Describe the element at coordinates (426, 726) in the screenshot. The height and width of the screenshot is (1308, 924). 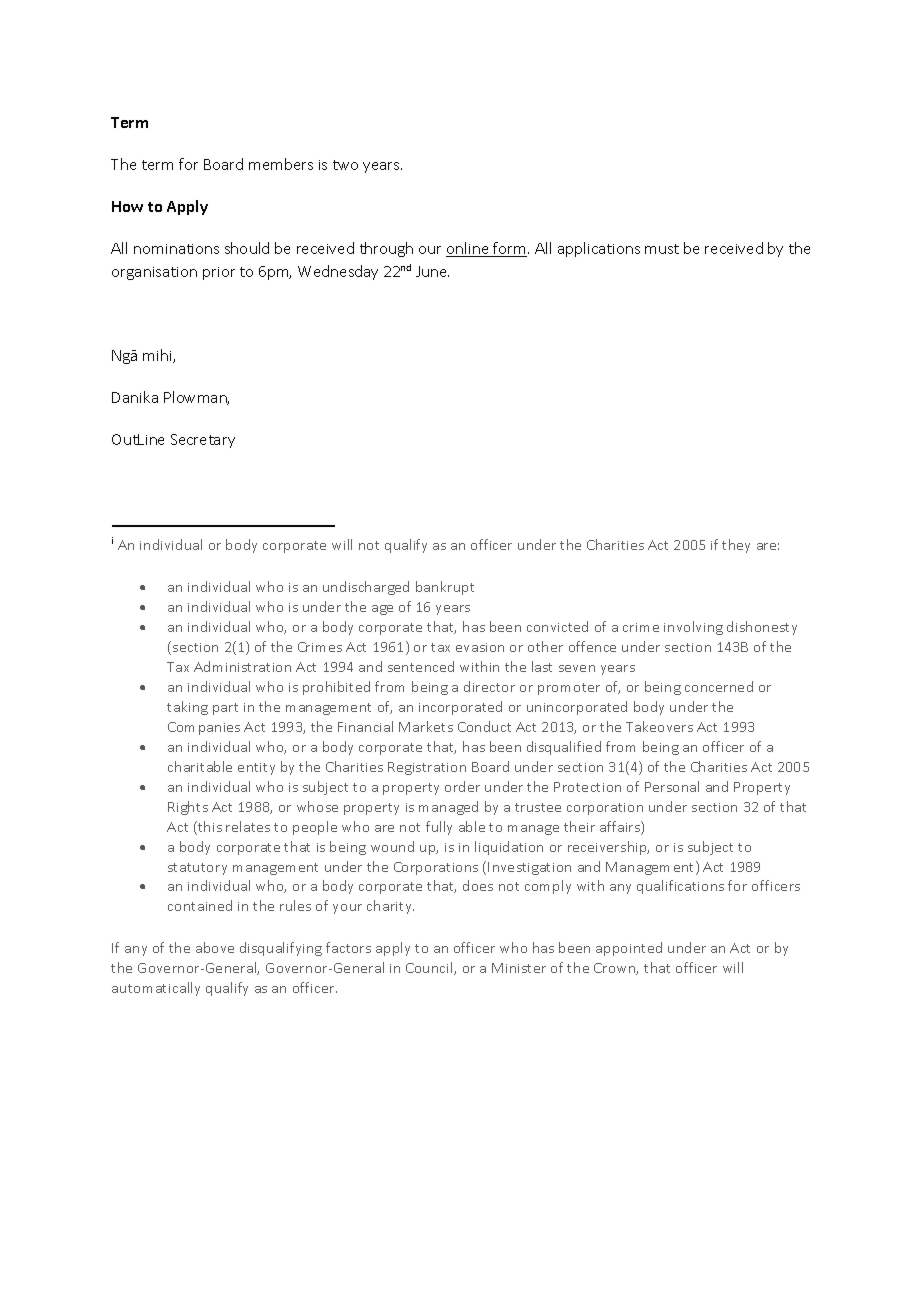
I see `Markets` at that location.
